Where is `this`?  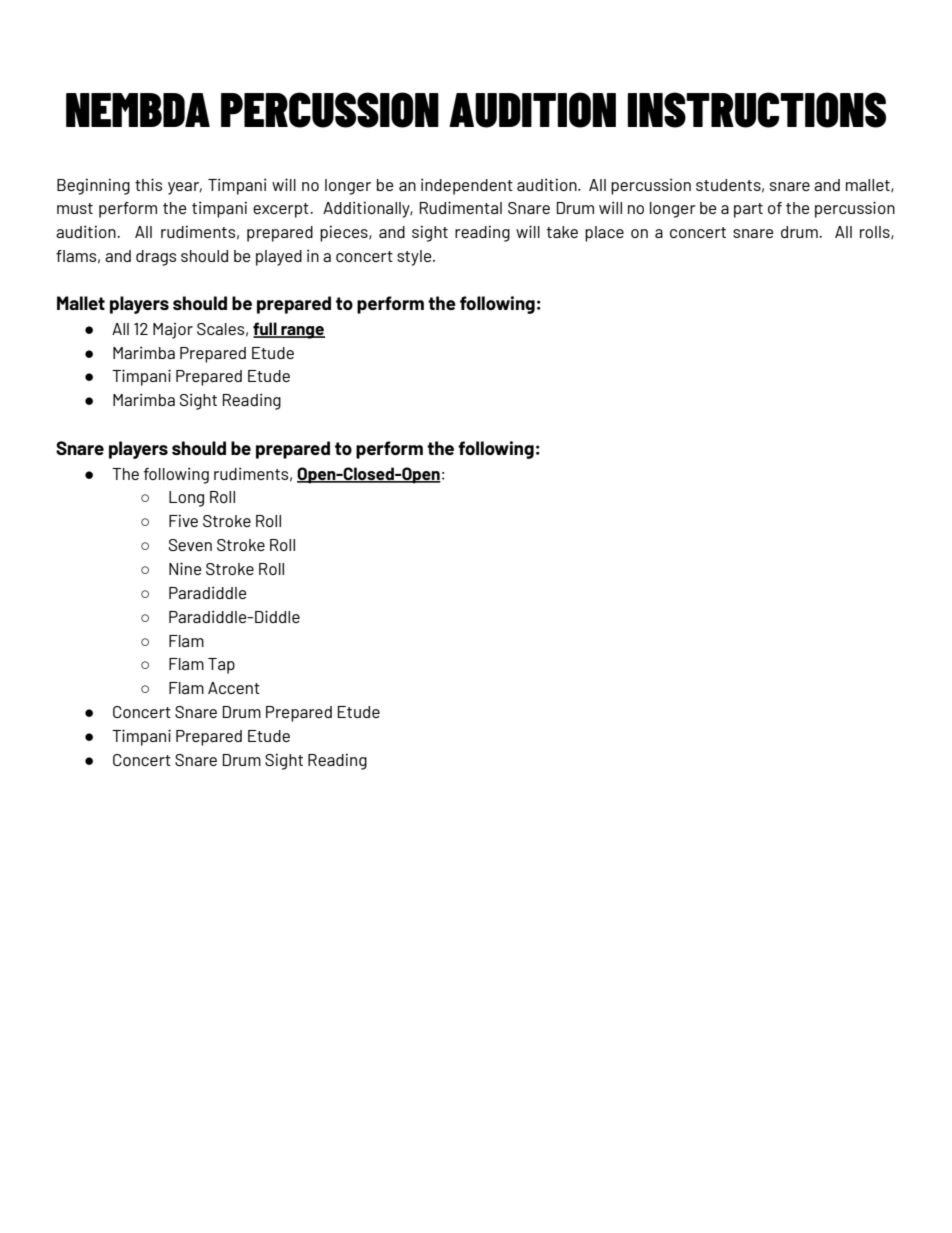
this is located at coordinates (148, 184).
